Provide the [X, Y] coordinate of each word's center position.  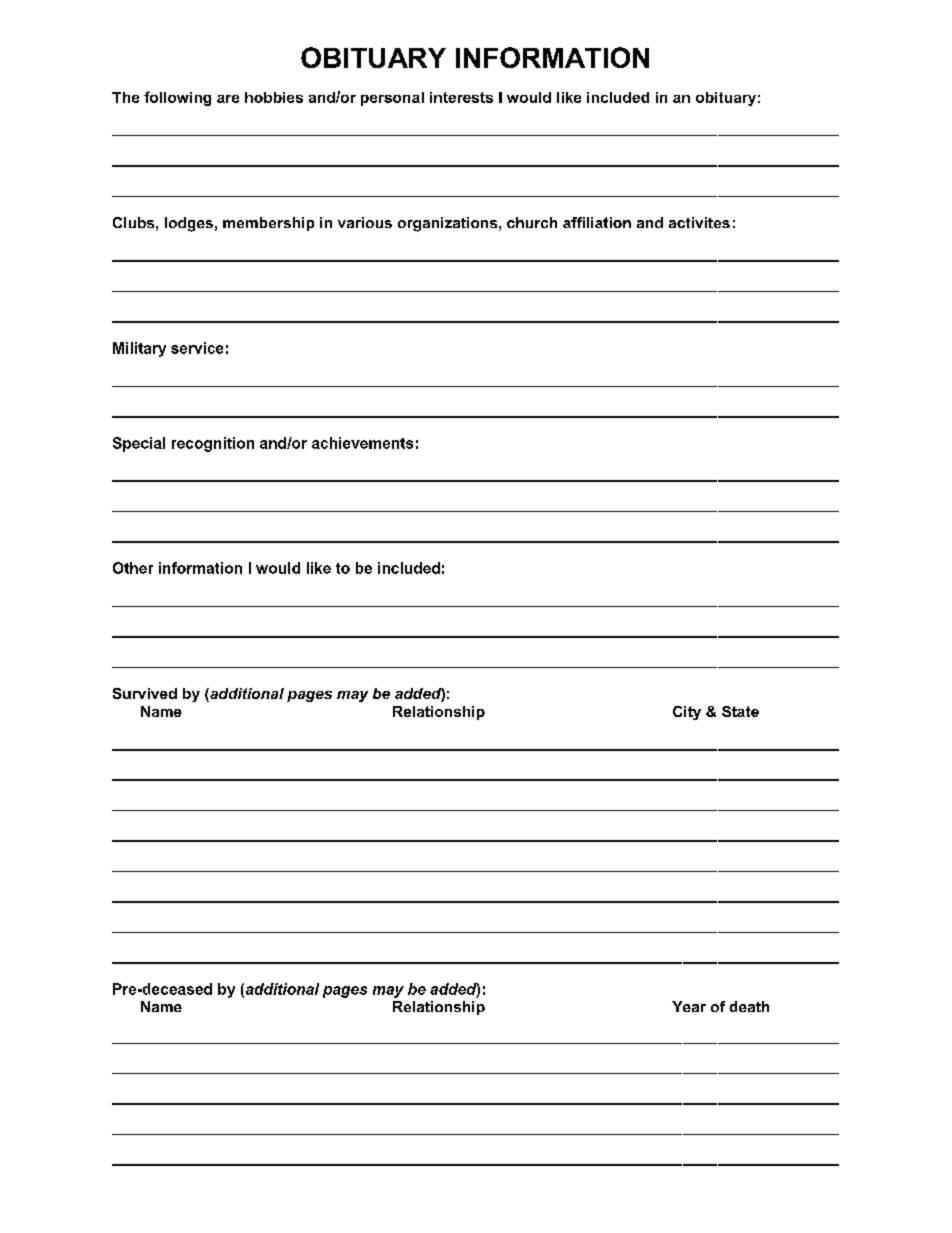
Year [689, 1006]
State [740, 711]
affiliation [597, 222]
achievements [362, 443]
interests [461, 97]
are [228, 99]
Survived [145, 693]
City [687, 713]
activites [699, 222]
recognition [213, 444]
